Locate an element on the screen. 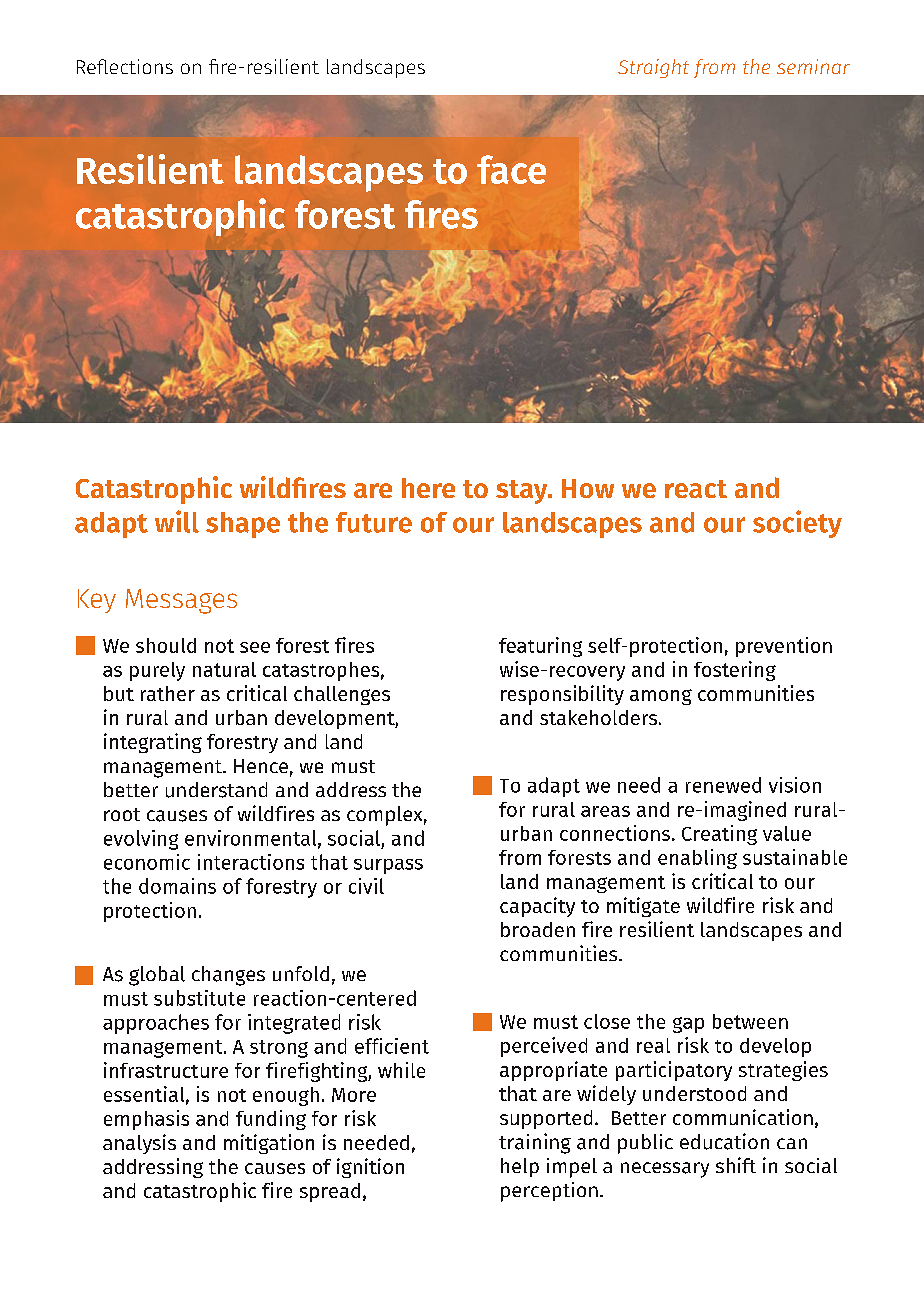 The image size is (924, 1308). surpass is located at coordinates (388, 866).
